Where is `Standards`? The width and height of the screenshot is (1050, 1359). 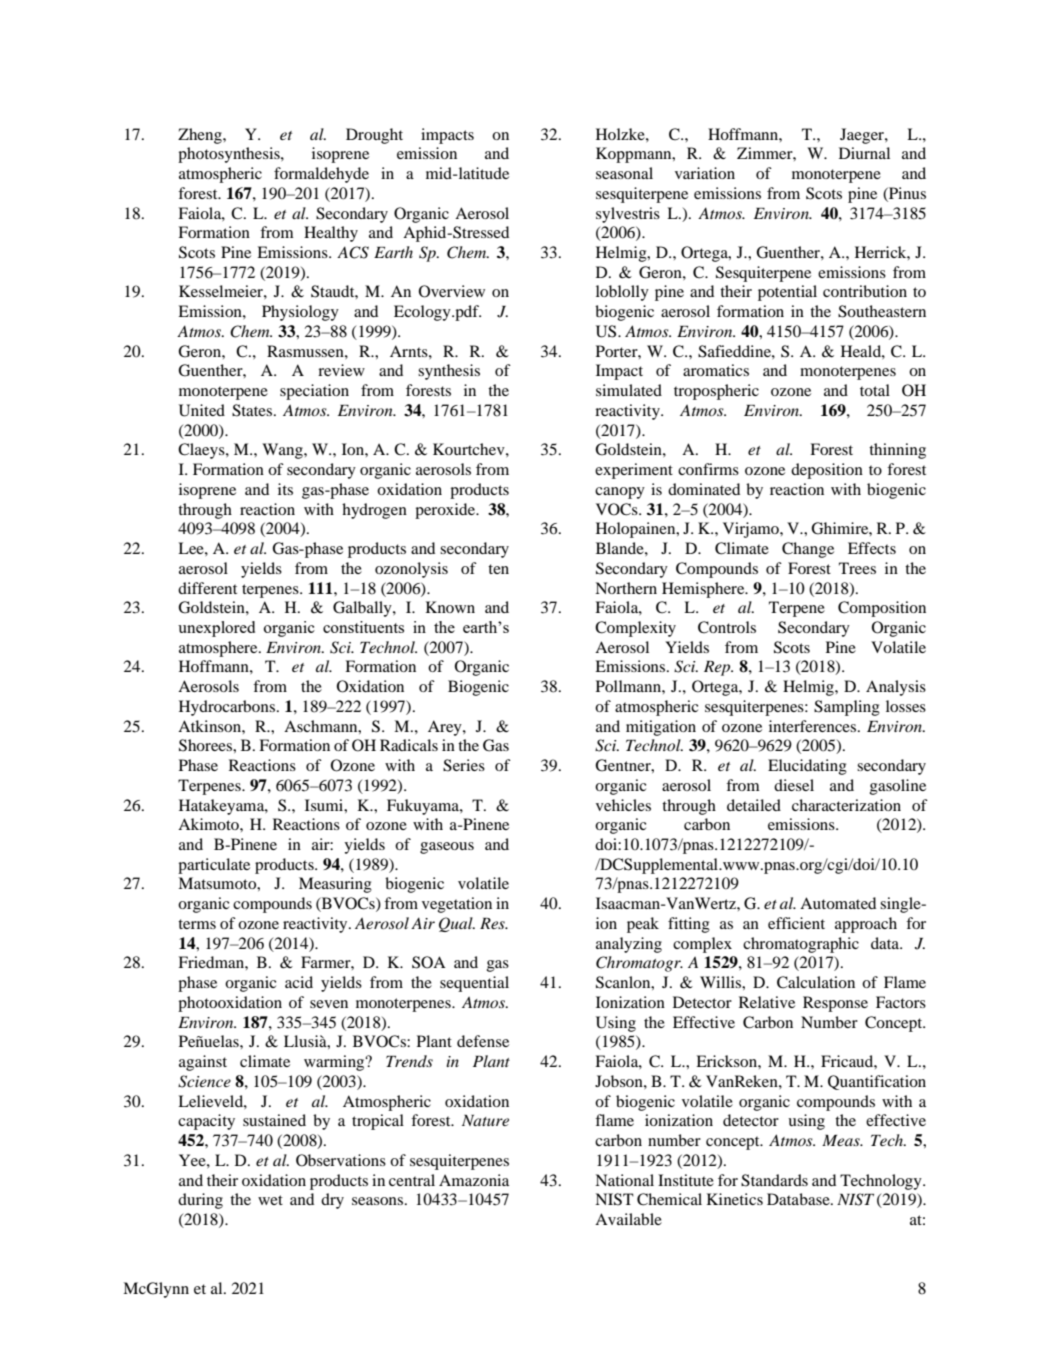
Standards is located at coordinates (774, 1180).
